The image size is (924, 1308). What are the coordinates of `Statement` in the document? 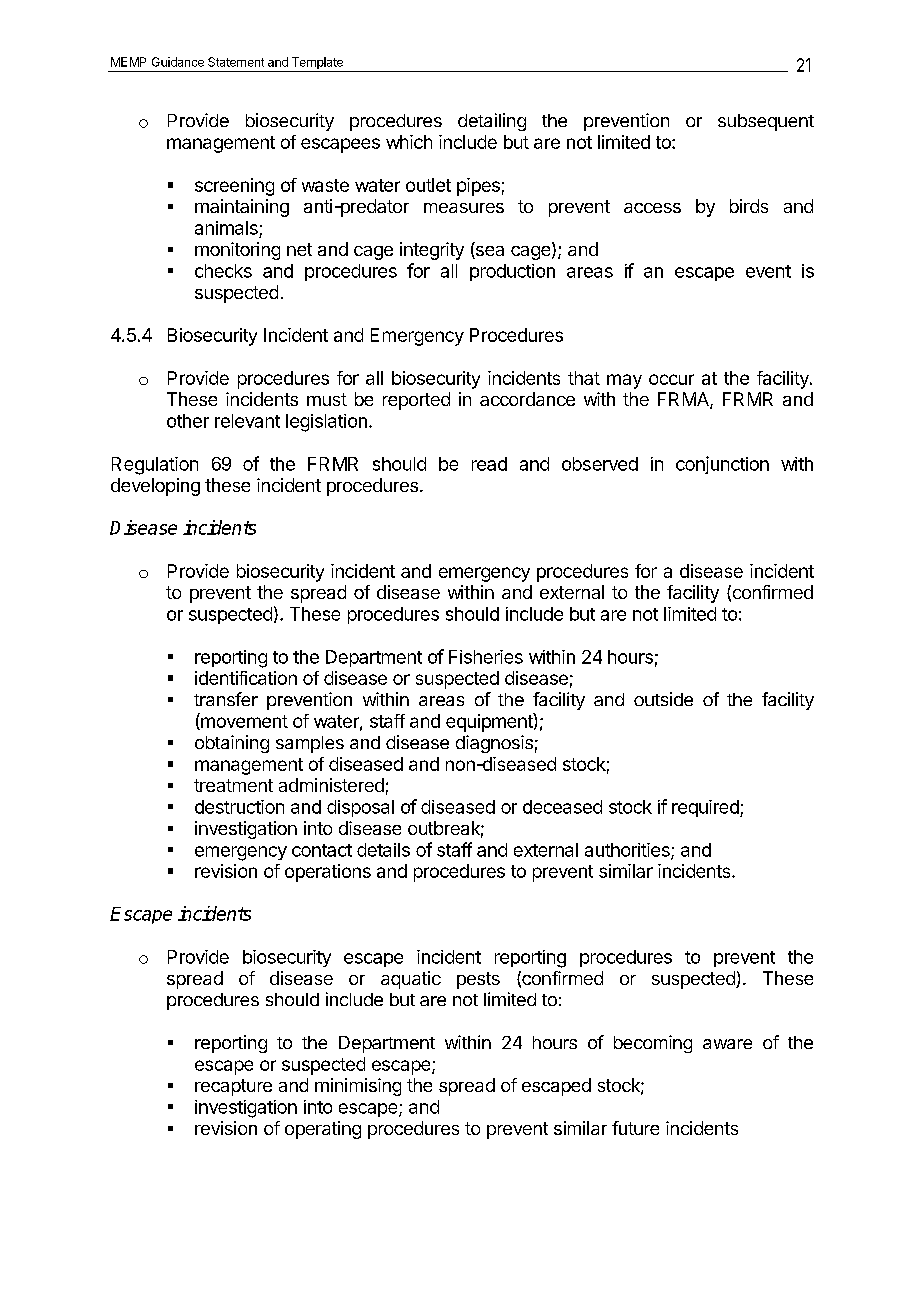 It's located at (236, 62).
